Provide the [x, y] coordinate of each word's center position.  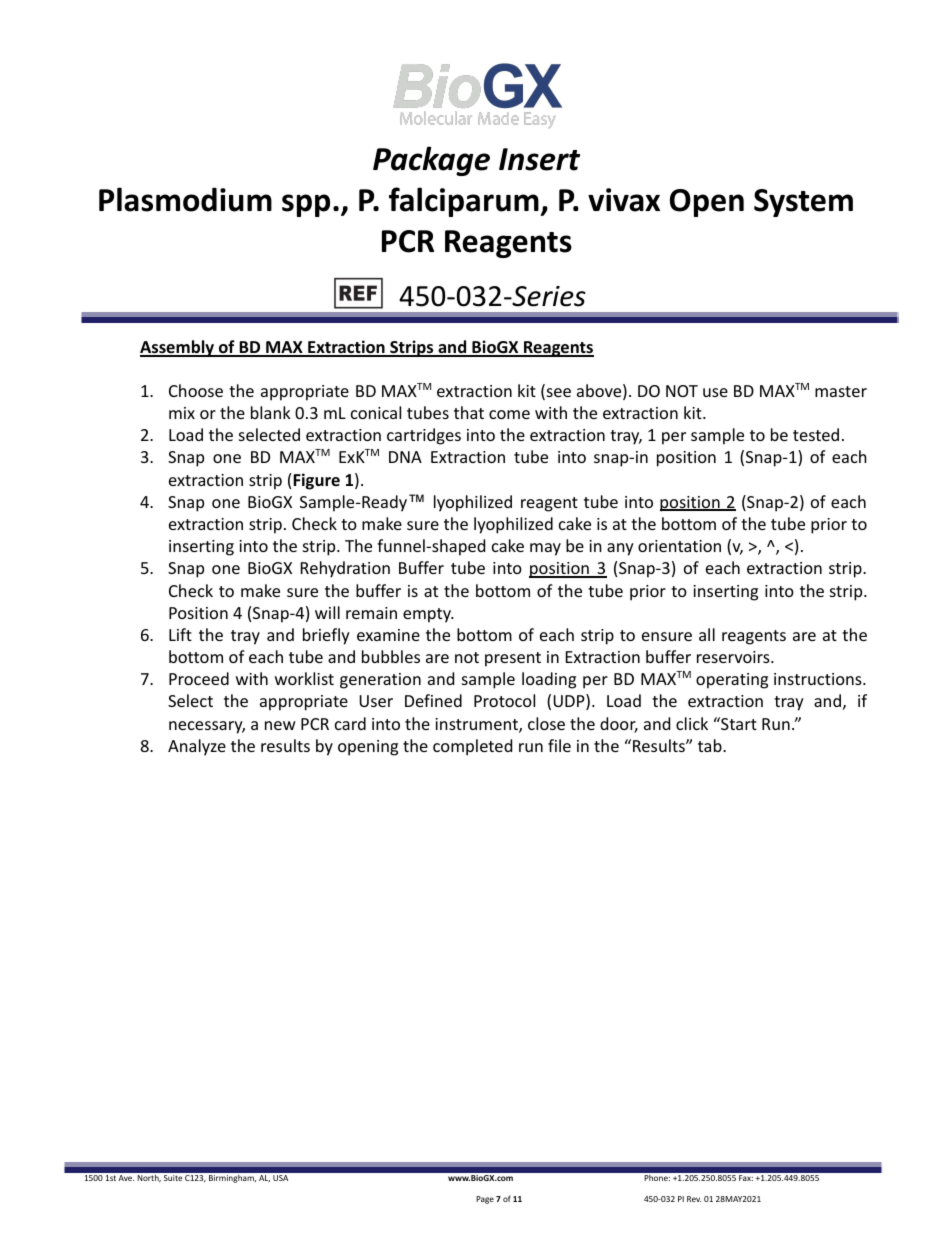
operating [732, 681]
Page [485, 1200]
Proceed [199, 678]
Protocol [504, 700]
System [803, 203]
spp [306, 205]
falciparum [465, 202]
